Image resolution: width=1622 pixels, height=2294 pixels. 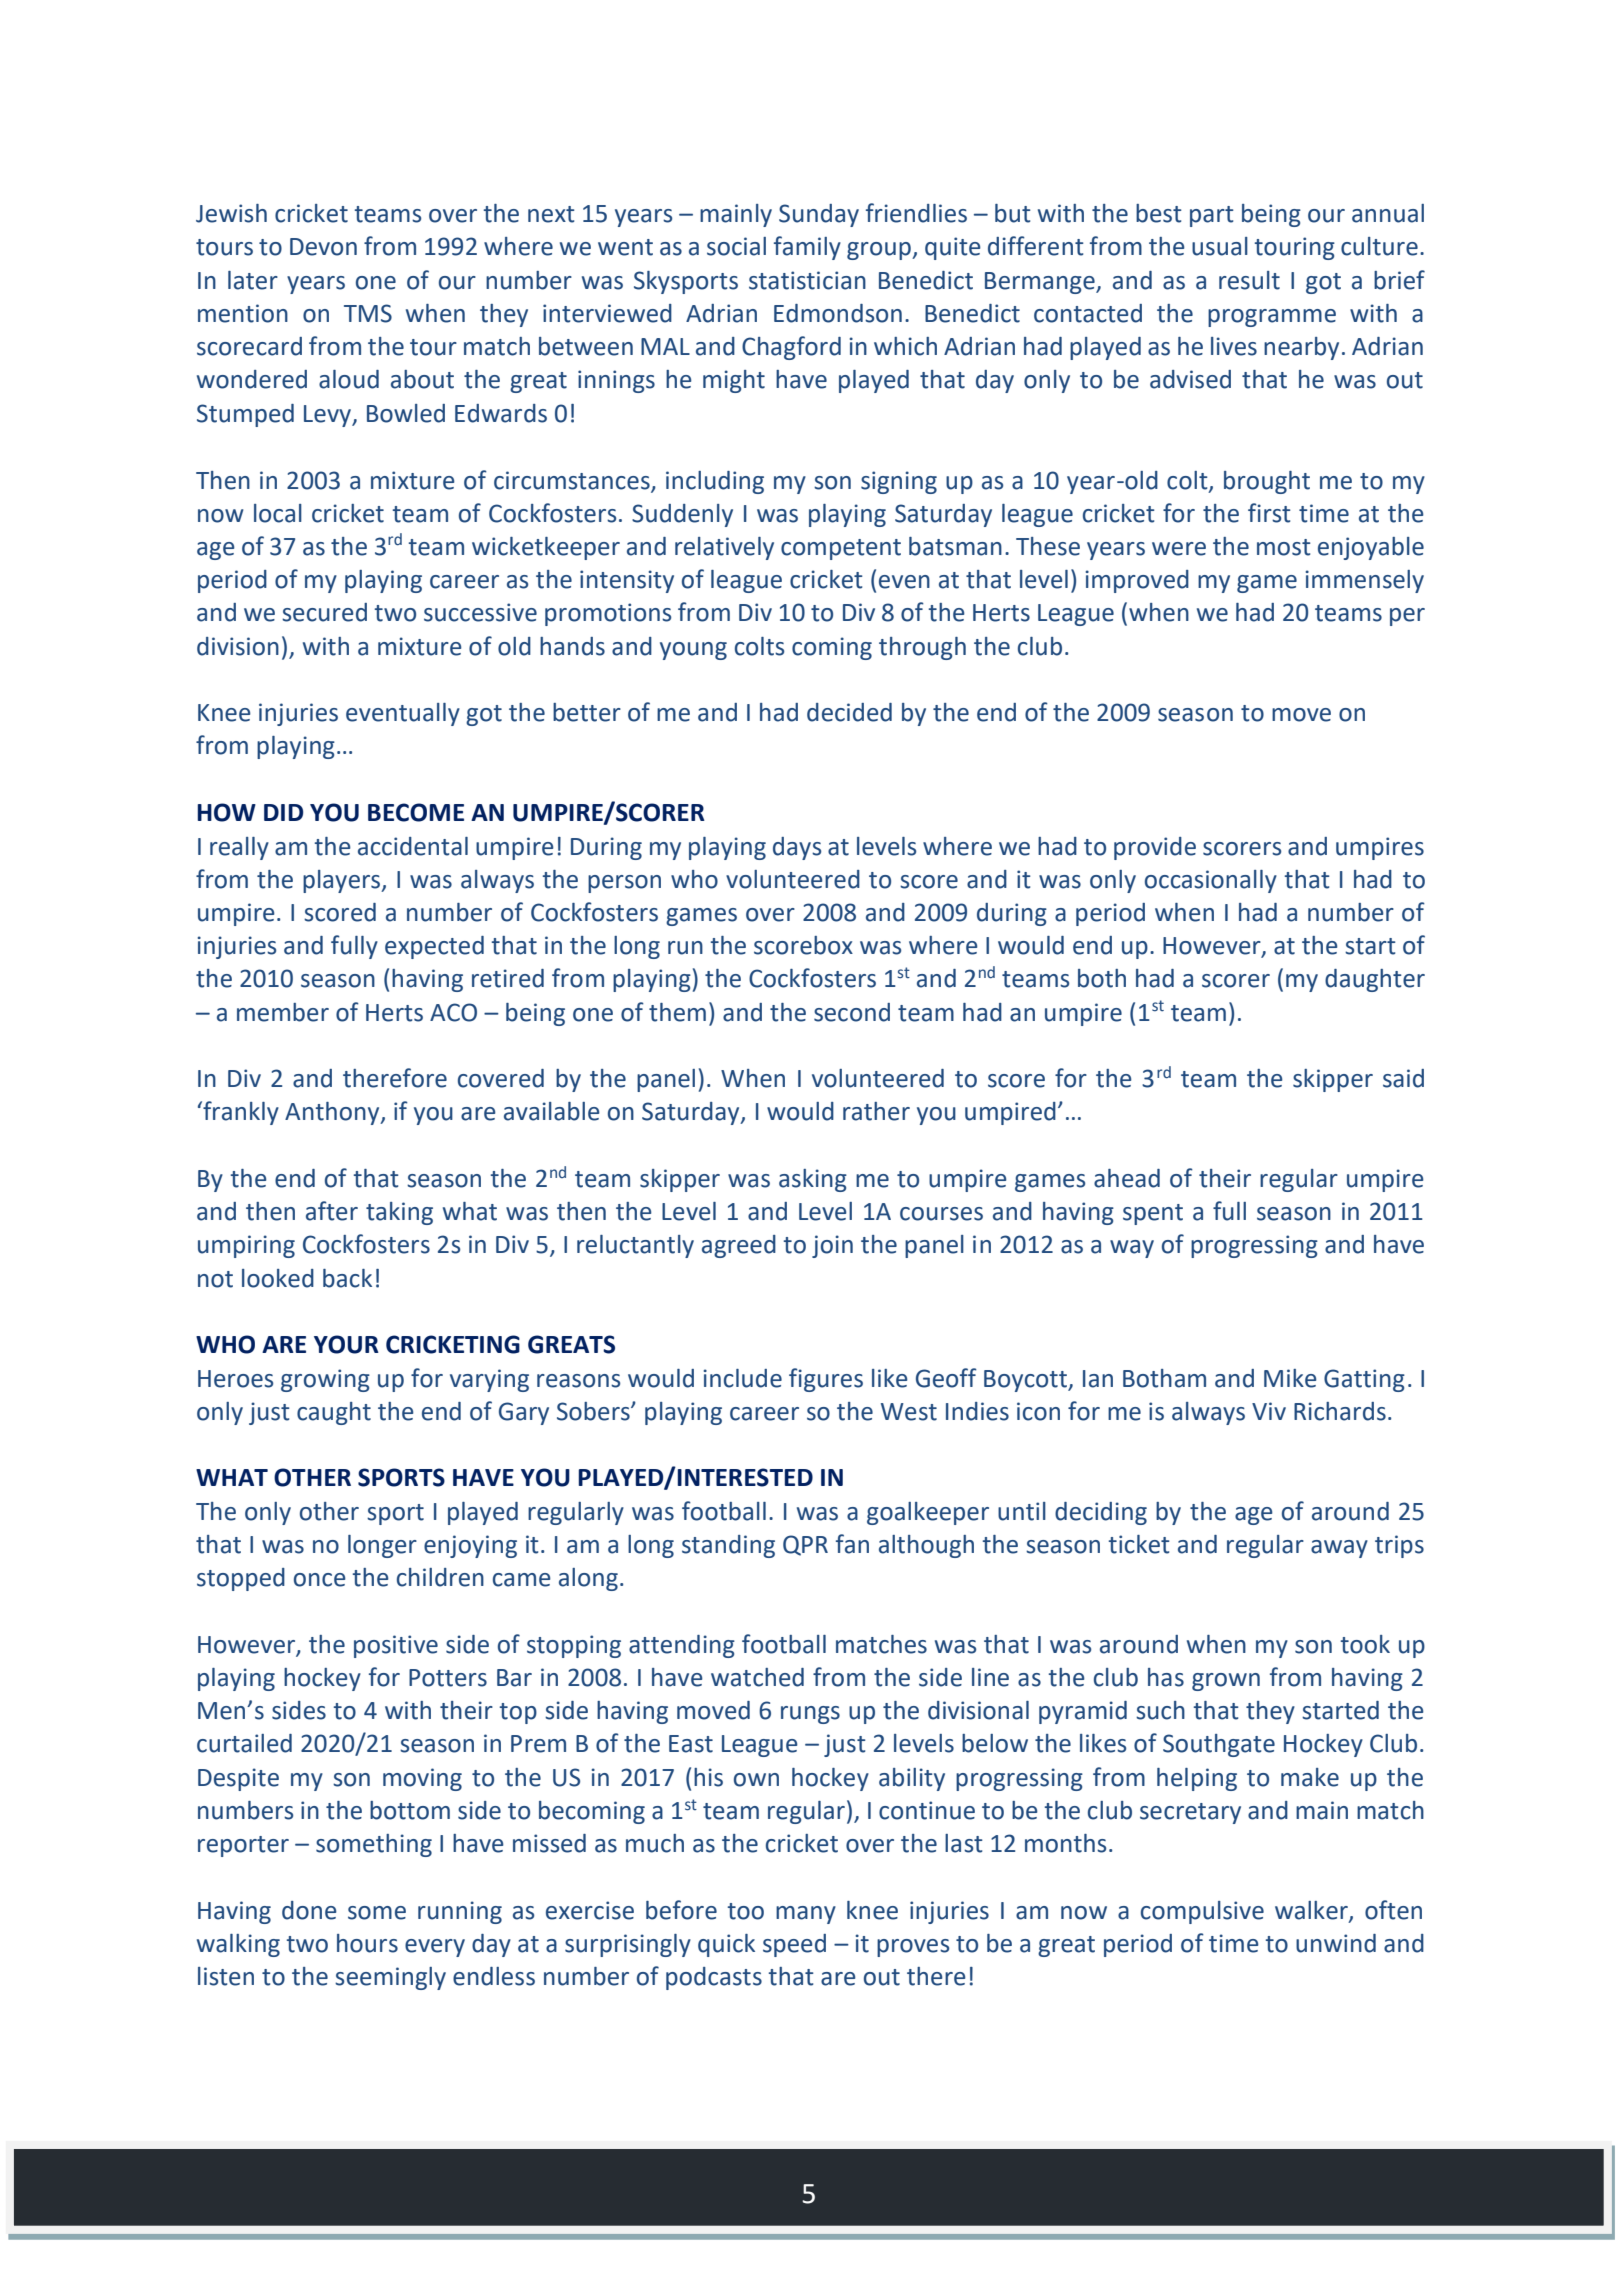 What do you see at coordinates (325, 1380) in the screenshot?
I see `growing` at bounding box center [325, 1380].
